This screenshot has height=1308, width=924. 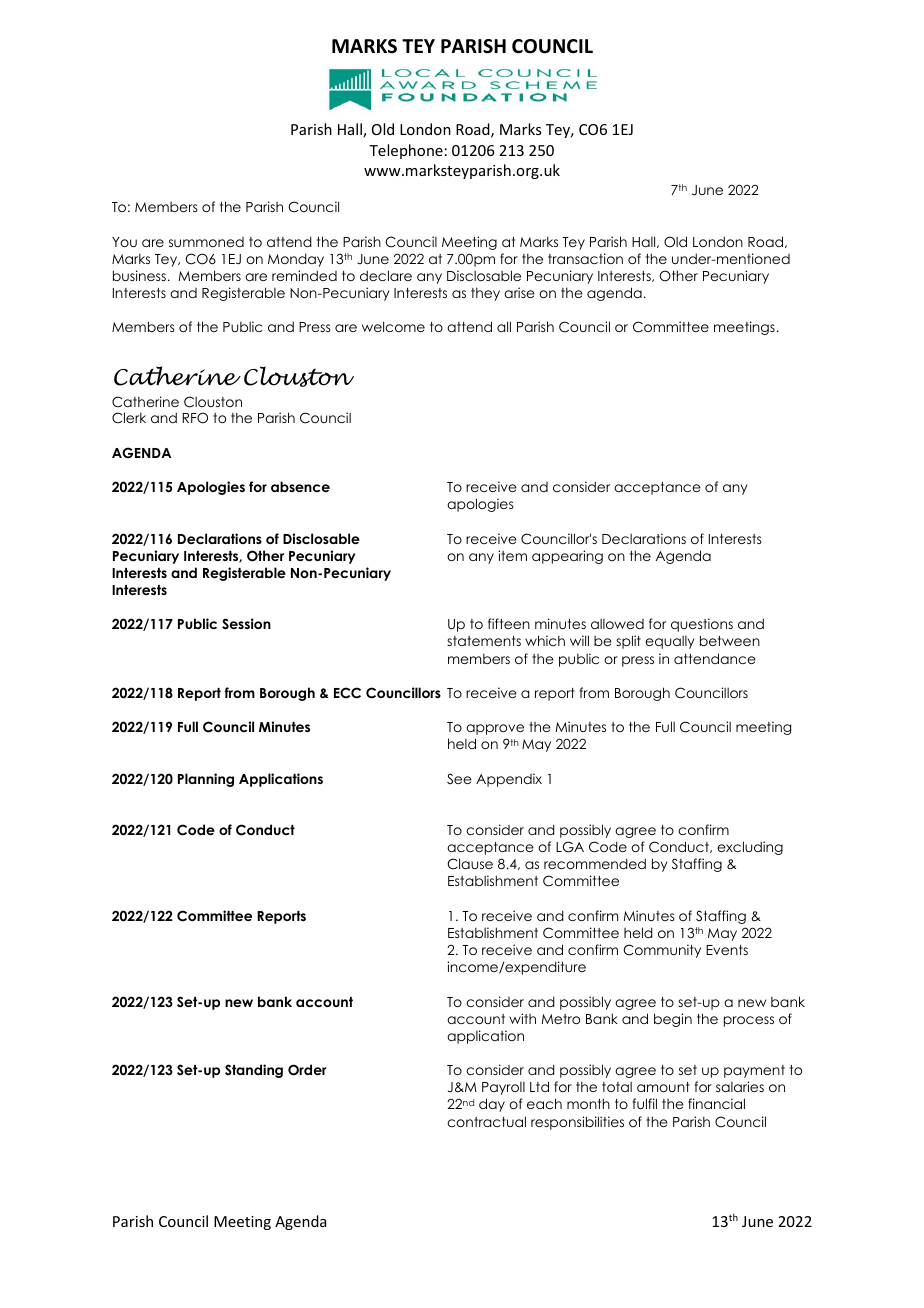 What do you see at coordinates (246, 624) in the screenshot?
I see `Session` at bounding box center [246, 624].
